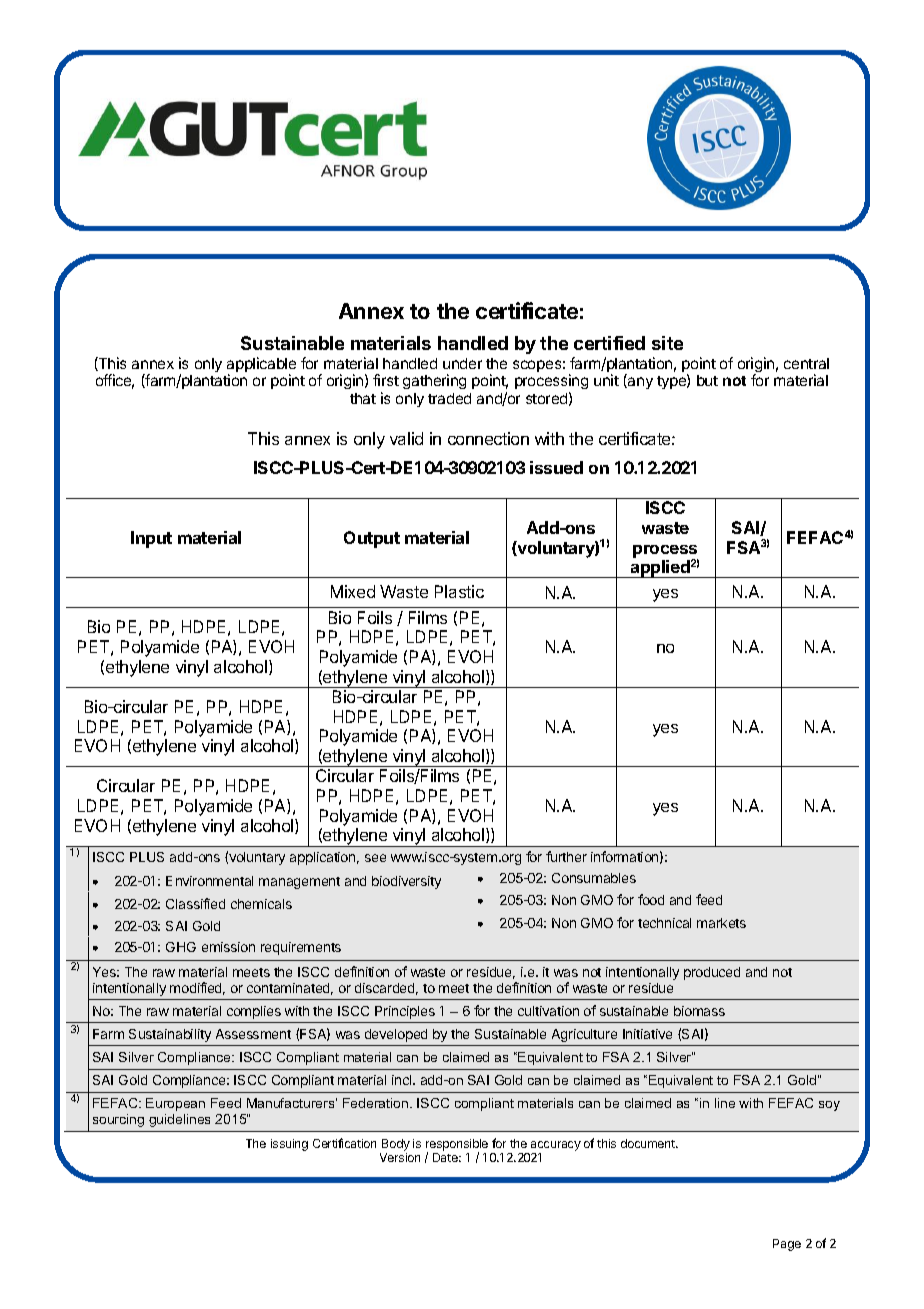 This screenshot has width=924, height=1309. What do you see at coordinates (556, 467) in the screenshot?
I see `issued` at bounding box center [556, 467].
